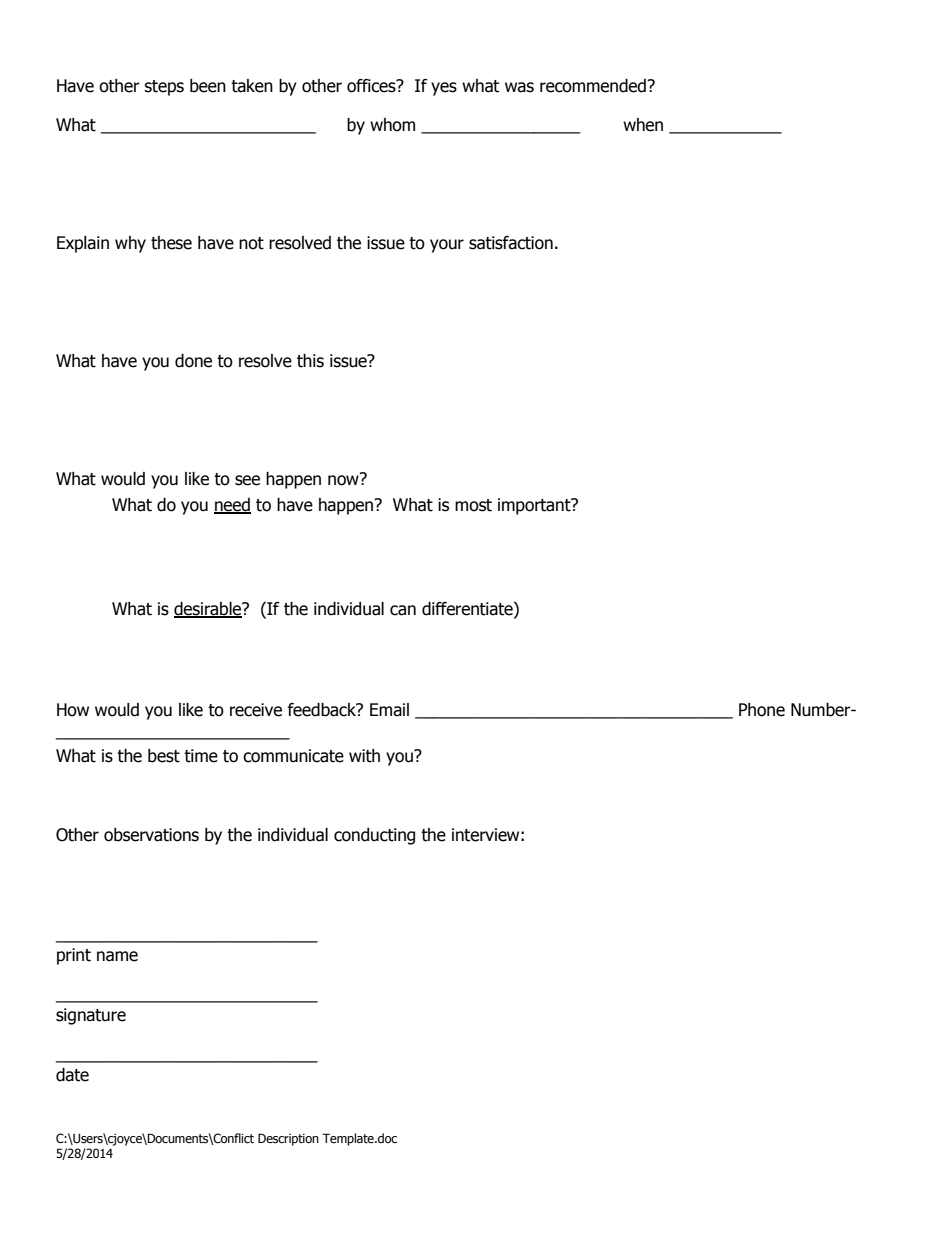 This screenshot has height=1233, width=952. Describe the element at coordinates (392, 125) in the screenshot. I see `whom` at that location.
